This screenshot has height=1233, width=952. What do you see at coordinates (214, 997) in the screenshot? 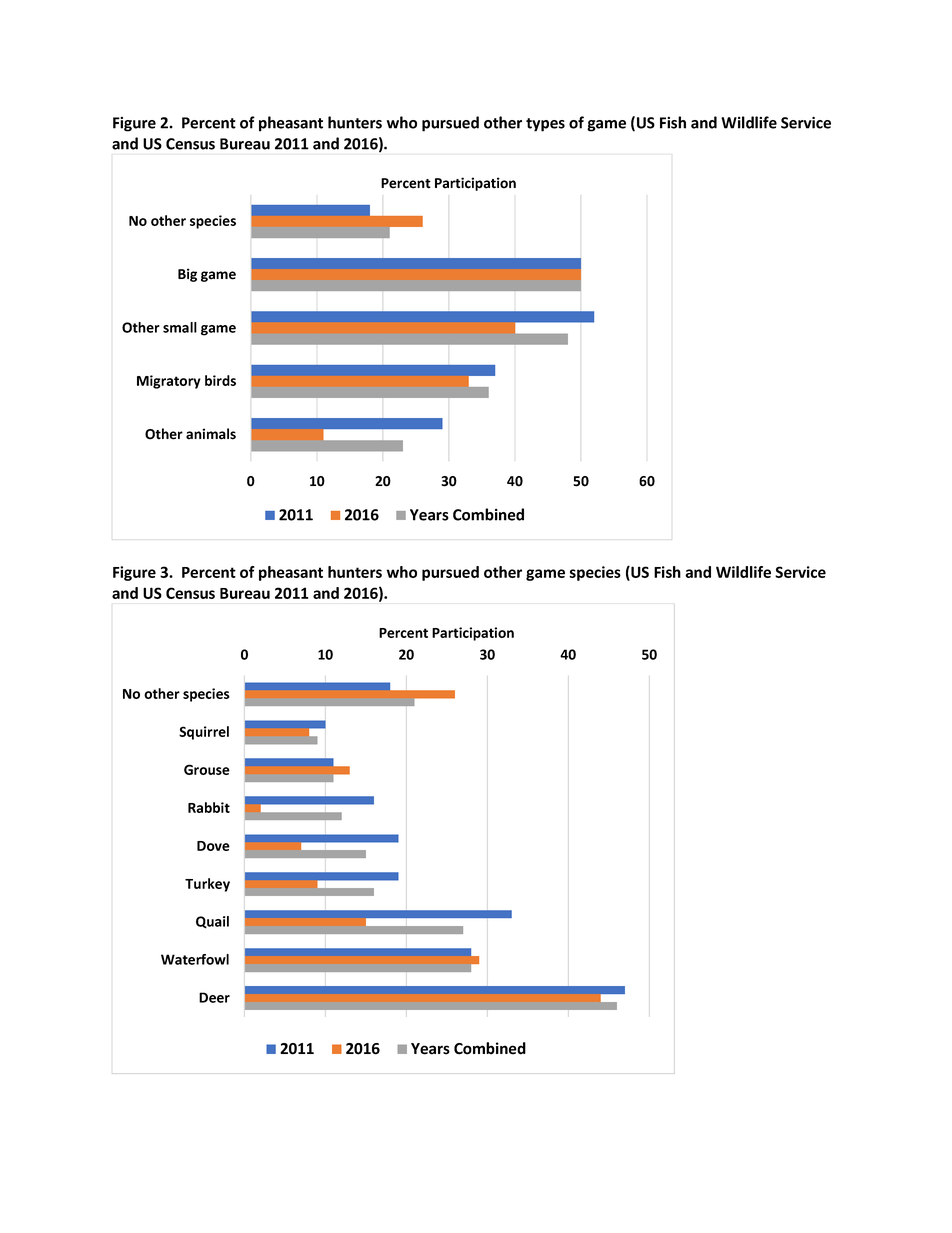
I see `Deer` at bounding box center [214, 997].
